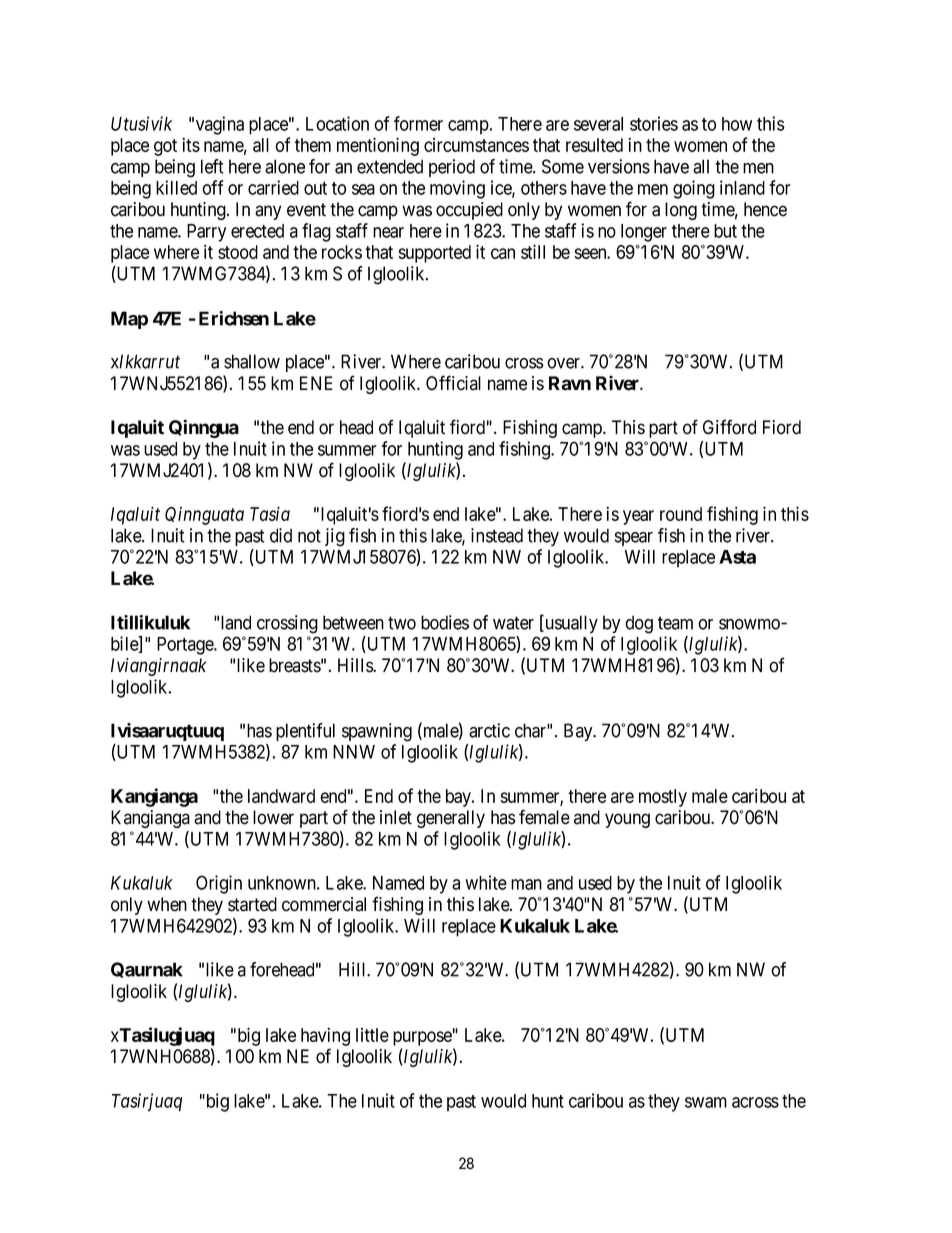 Image resolution: width=952 pixels, height=1233 pixels. What do you see at coordinates (445, 622) in the screenshot?
I see `bodies` at bounding box center [445, 622].
